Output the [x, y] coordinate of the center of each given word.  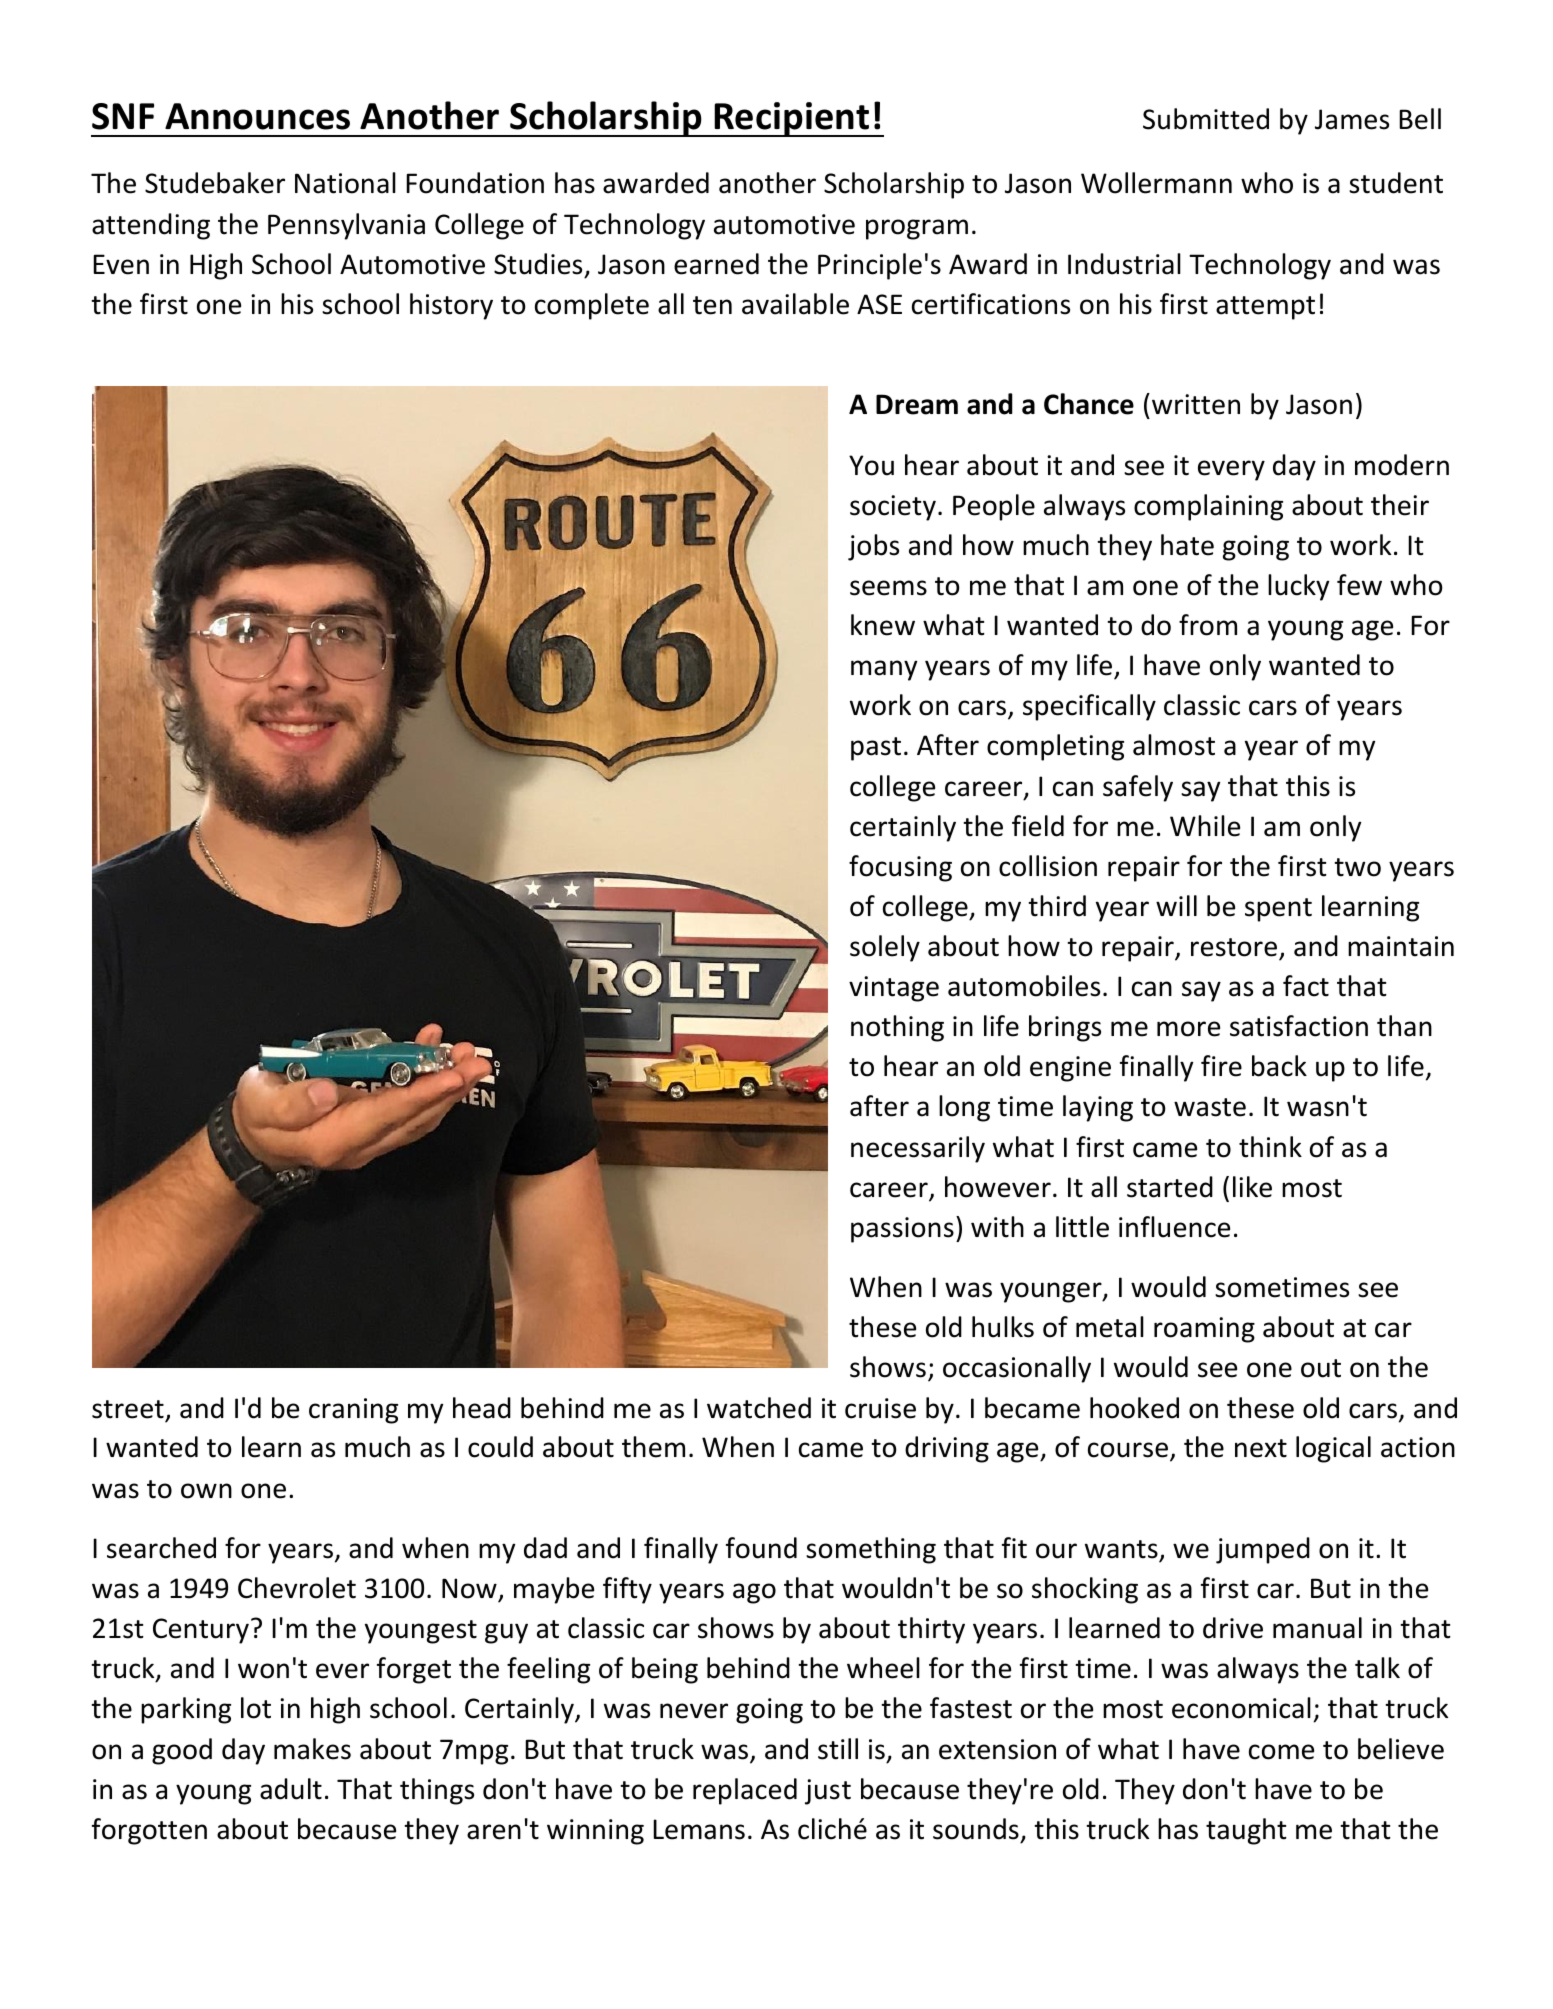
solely [885, 948]
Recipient [792, 119]
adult [291, 1789]
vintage [894, 989]
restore [1234, 947]
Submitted [1206, 119]
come [1281, 1752]
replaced [745, 1791]
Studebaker [215, 183]
